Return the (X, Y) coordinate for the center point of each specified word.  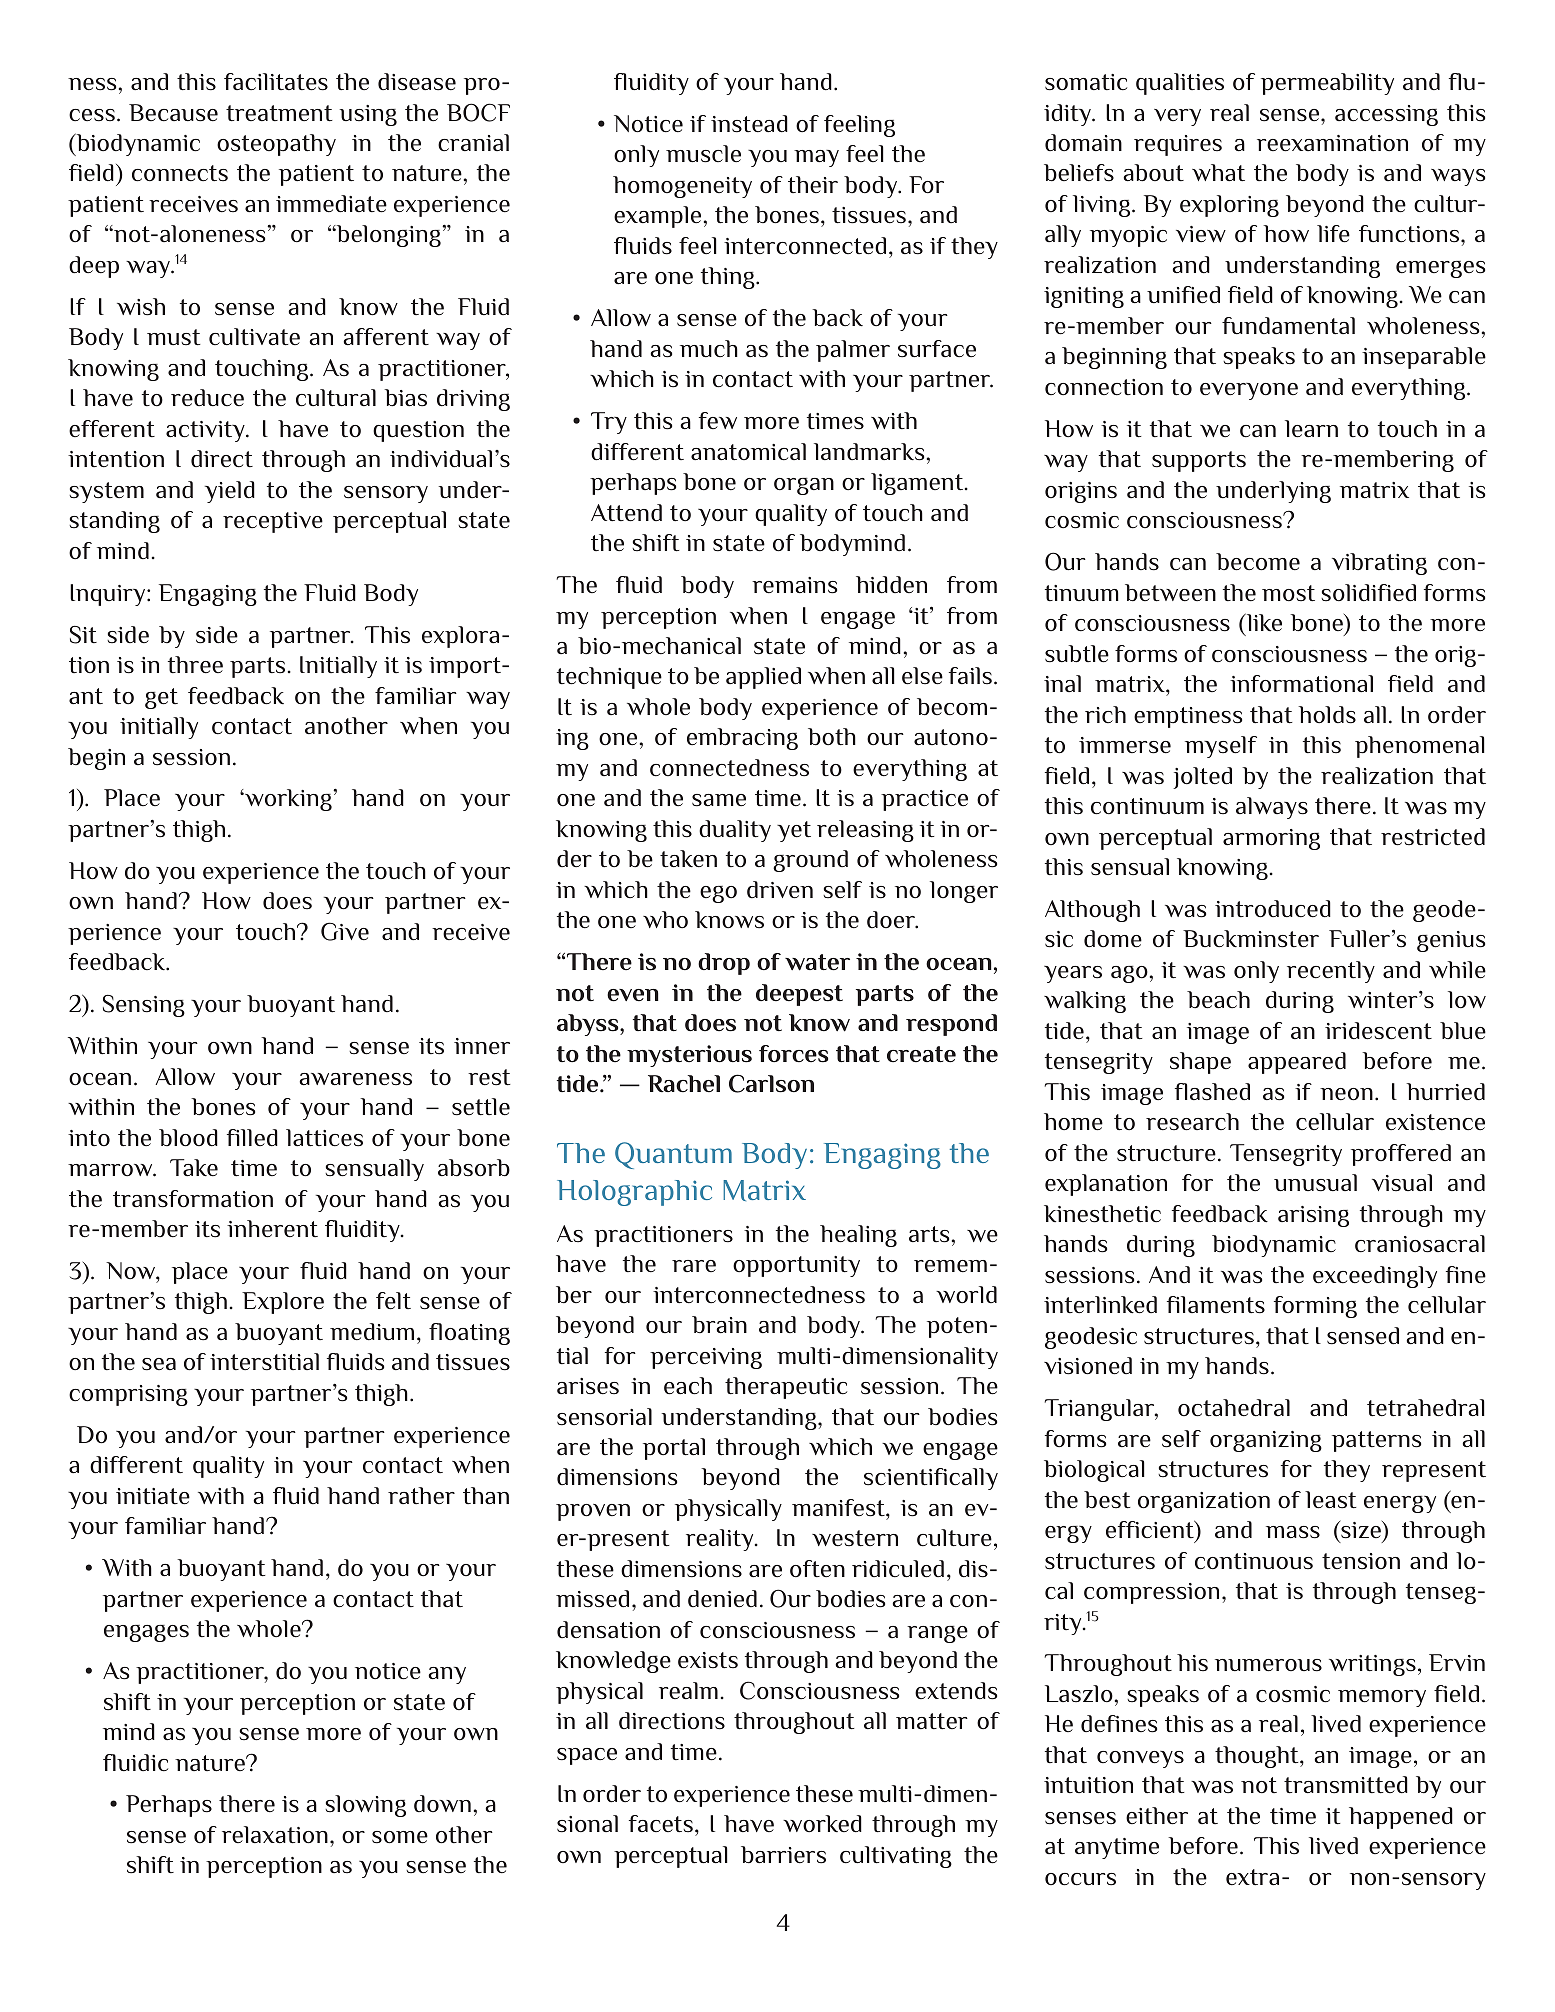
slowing (365, 1806)
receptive (273, 522)
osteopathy (276, 145)
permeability (1327, 84)
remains (794, 585)
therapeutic (786, 1388)
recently (1331, 972)
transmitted (1346, 1785)
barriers (783, 1855)
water (817, 962)
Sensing (144, 1006)
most (1288, 593)
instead (749, 124)
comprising (128, 1395)
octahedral (1234, 1408)
